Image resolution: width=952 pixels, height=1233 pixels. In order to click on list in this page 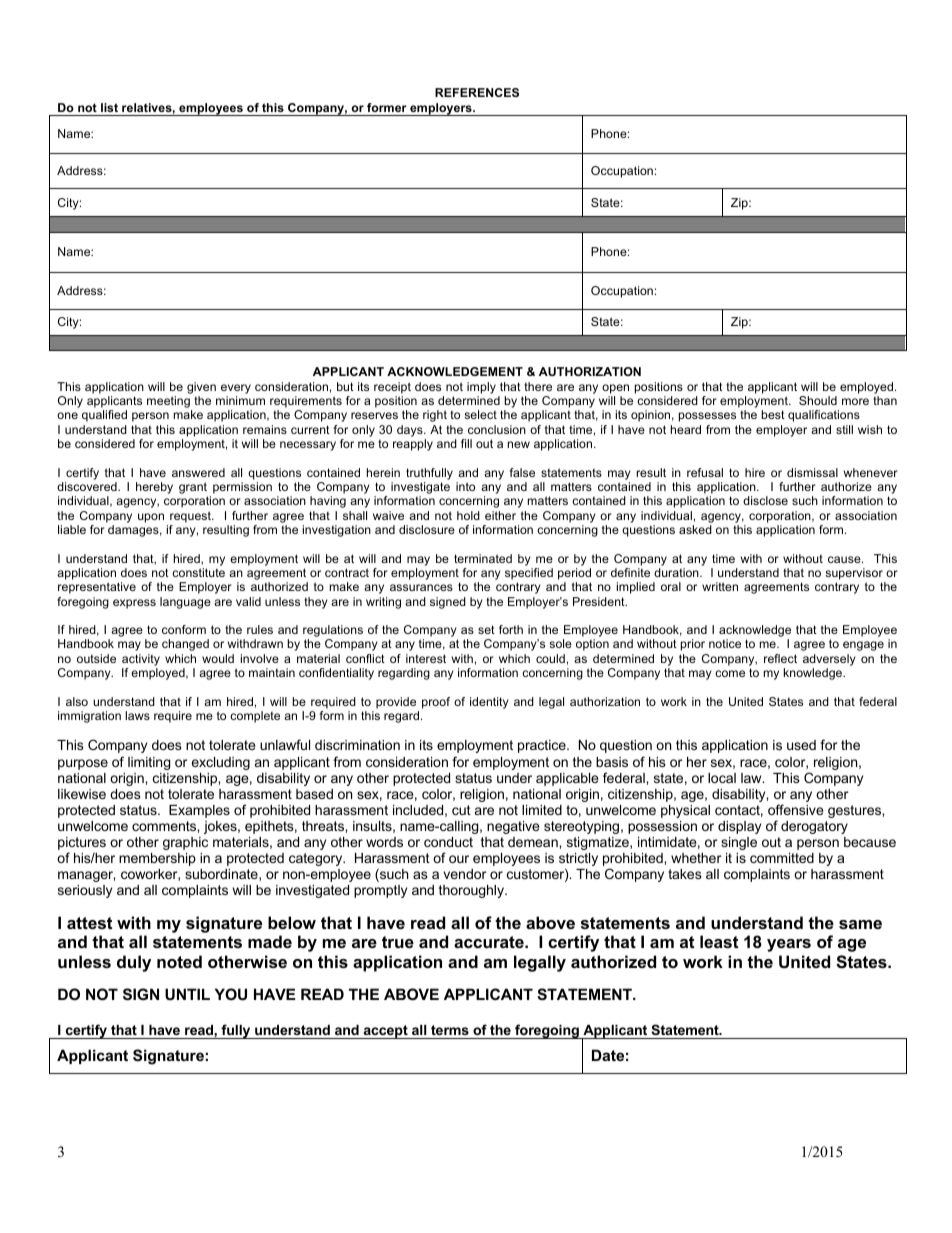, I will do `click(109, 107)`.
